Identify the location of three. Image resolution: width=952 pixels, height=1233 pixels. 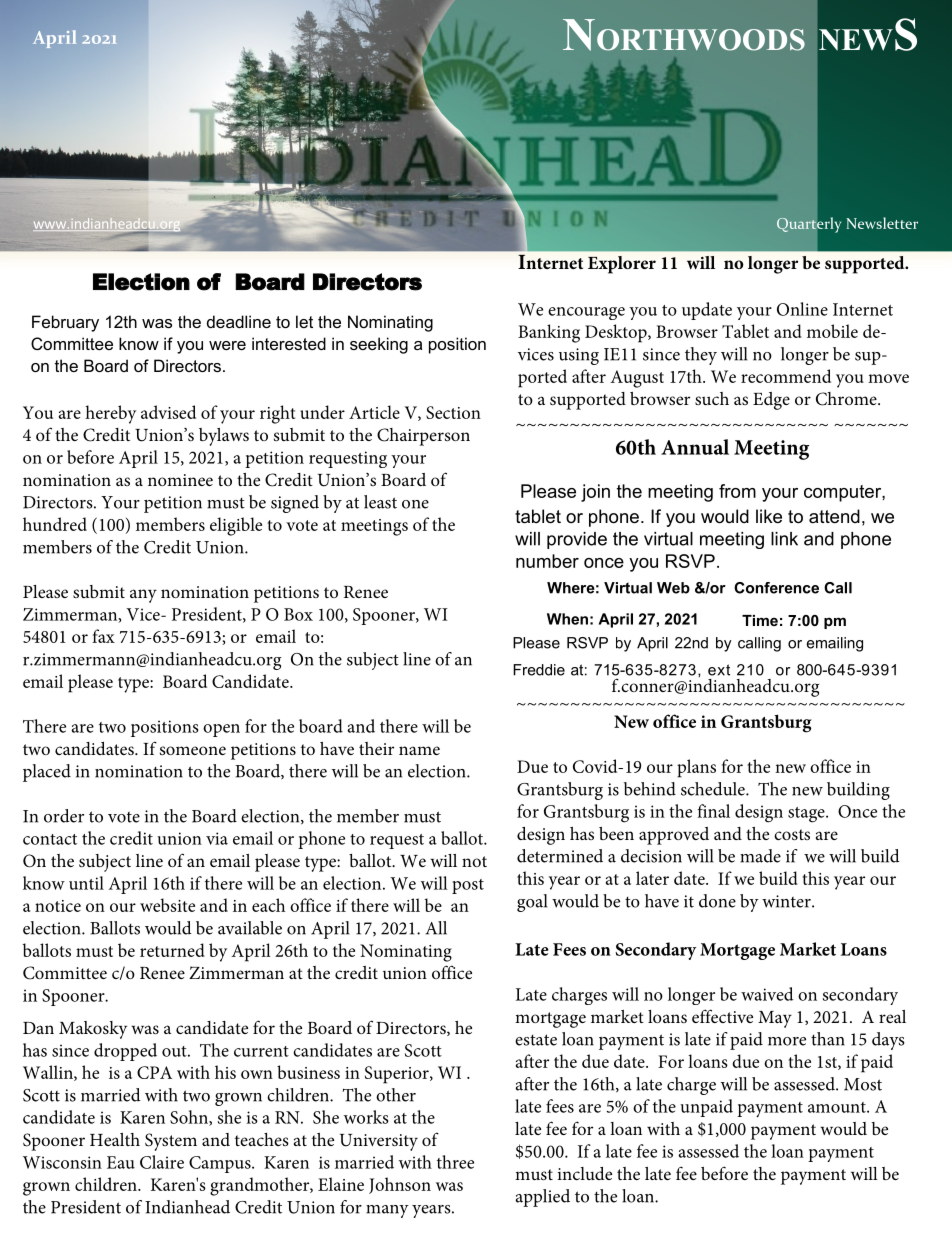
(455, 1162).
